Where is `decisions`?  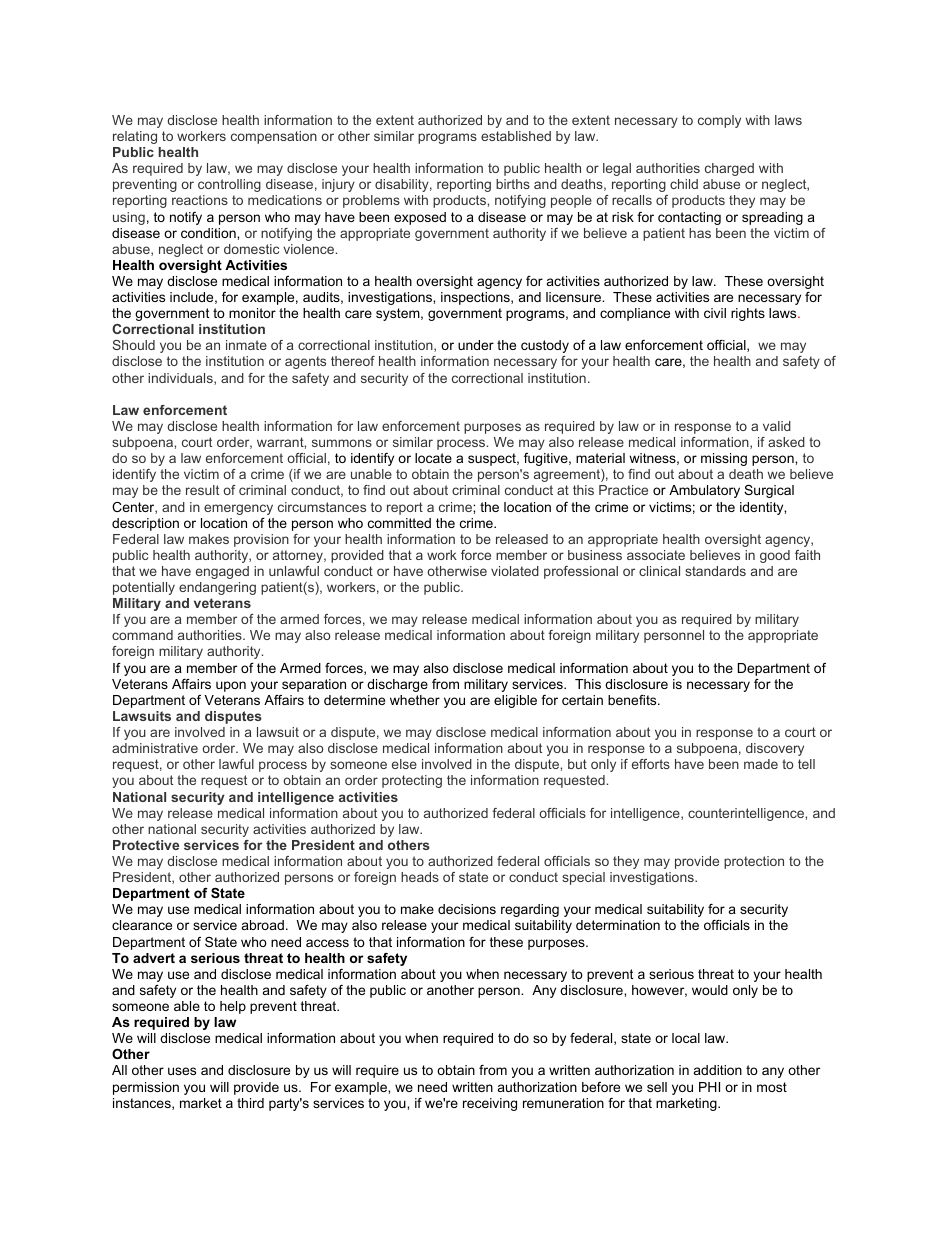
decisions is located at coordinates (467, 909).
